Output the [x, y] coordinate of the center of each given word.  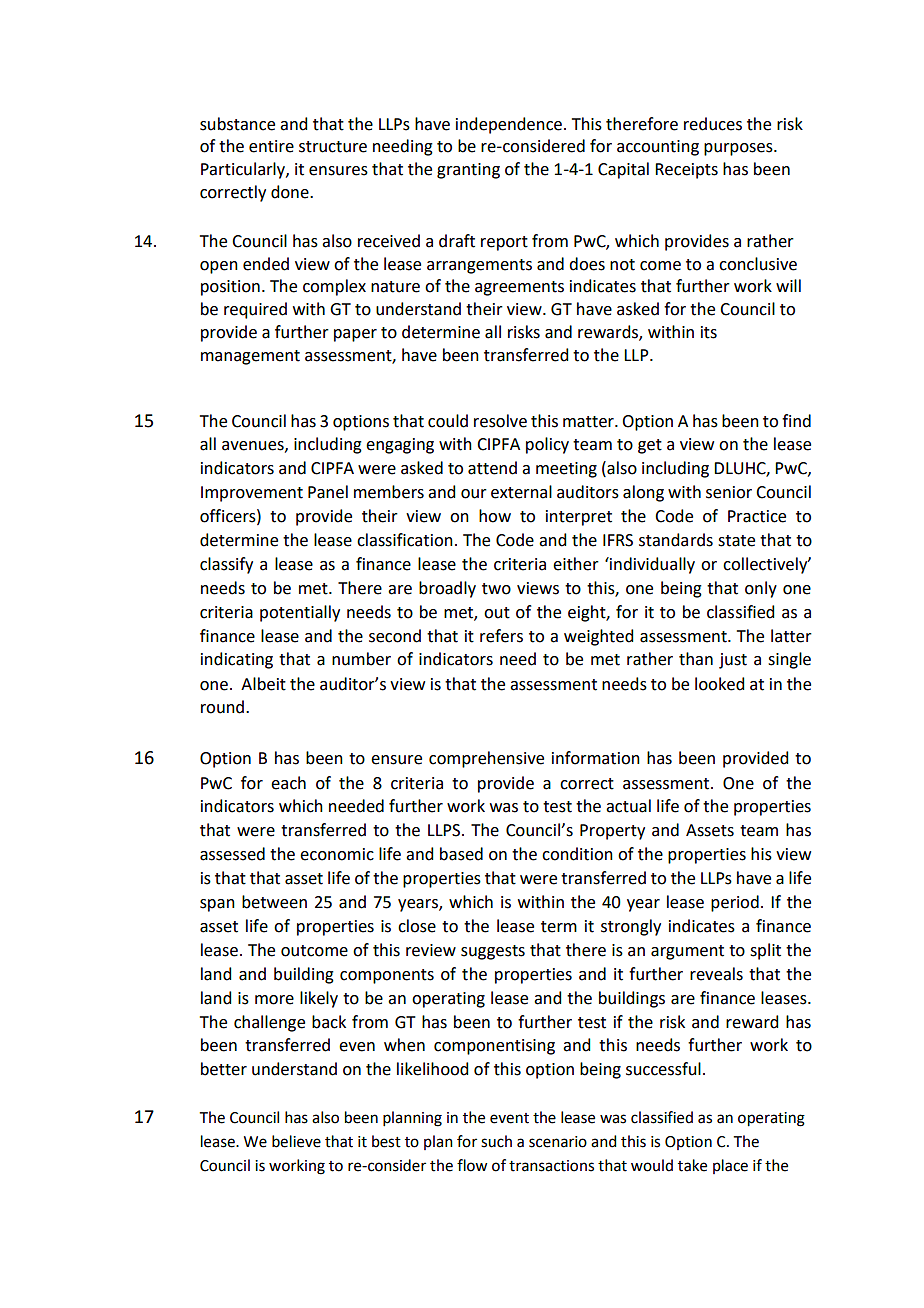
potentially [300, 613]
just [733, 661]
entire [271, 146]
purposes [739, 149]
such [496, 1141]
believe [296, 1141]
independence [509, 125]
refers [501, 636]
